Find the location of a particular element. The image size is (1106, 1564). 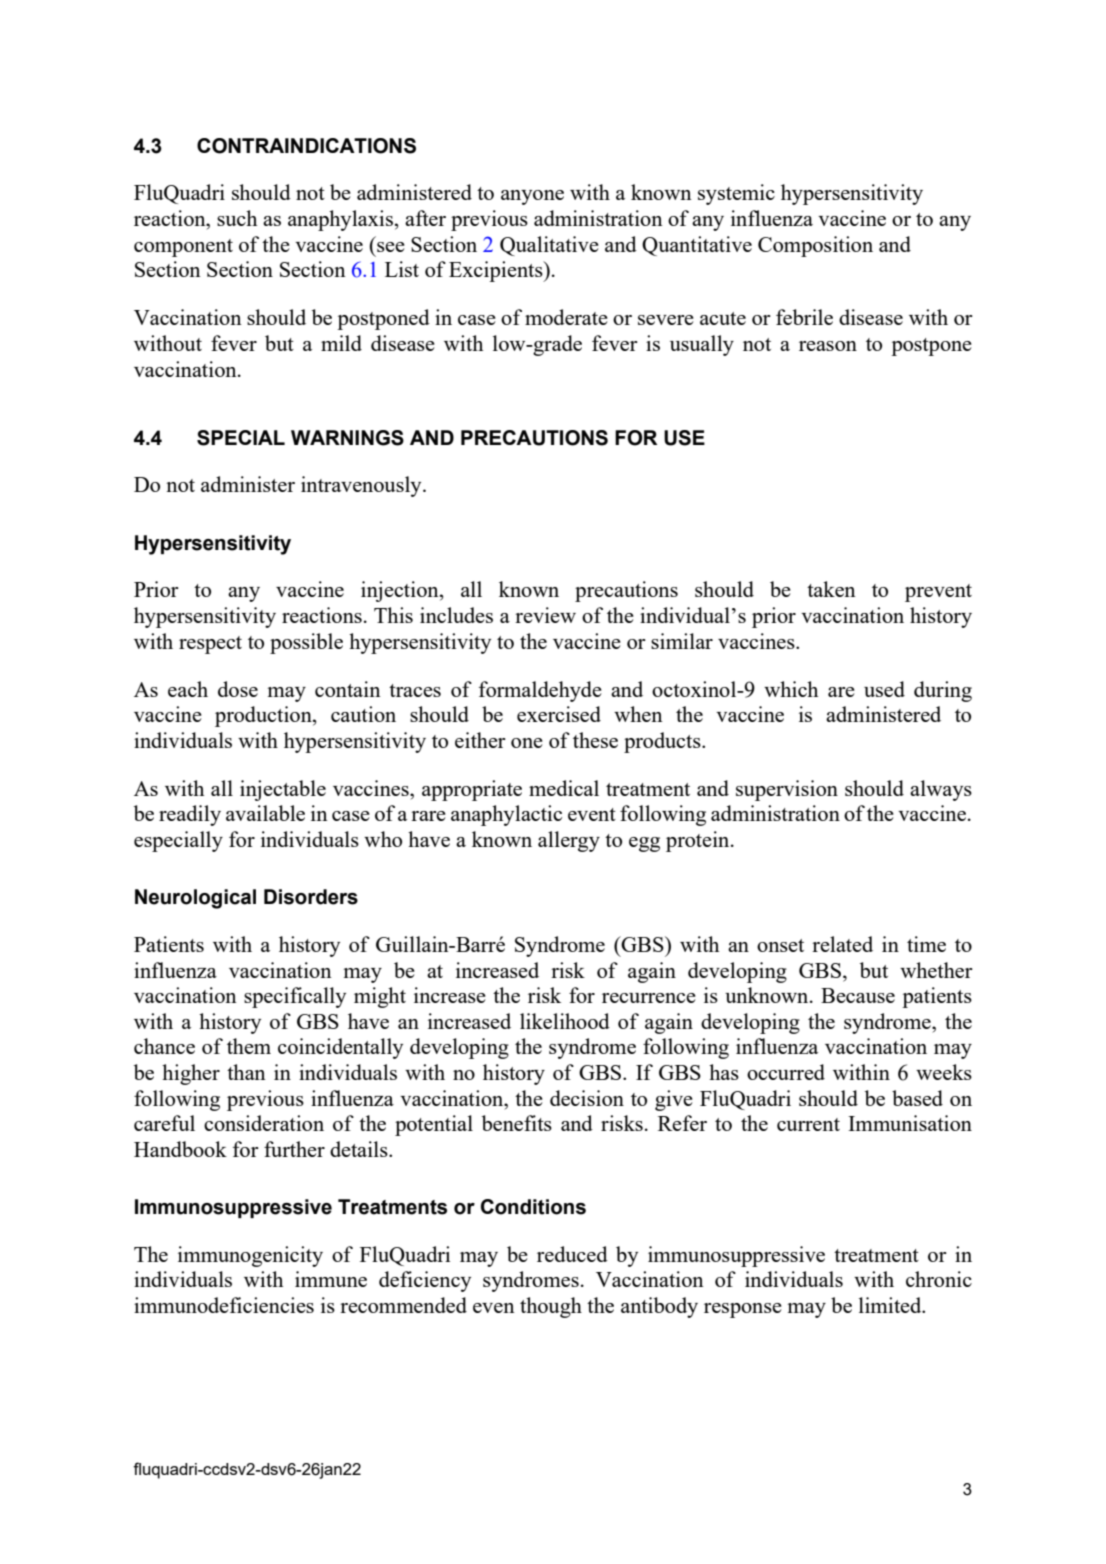

related is located at coordinates (842, 944).
